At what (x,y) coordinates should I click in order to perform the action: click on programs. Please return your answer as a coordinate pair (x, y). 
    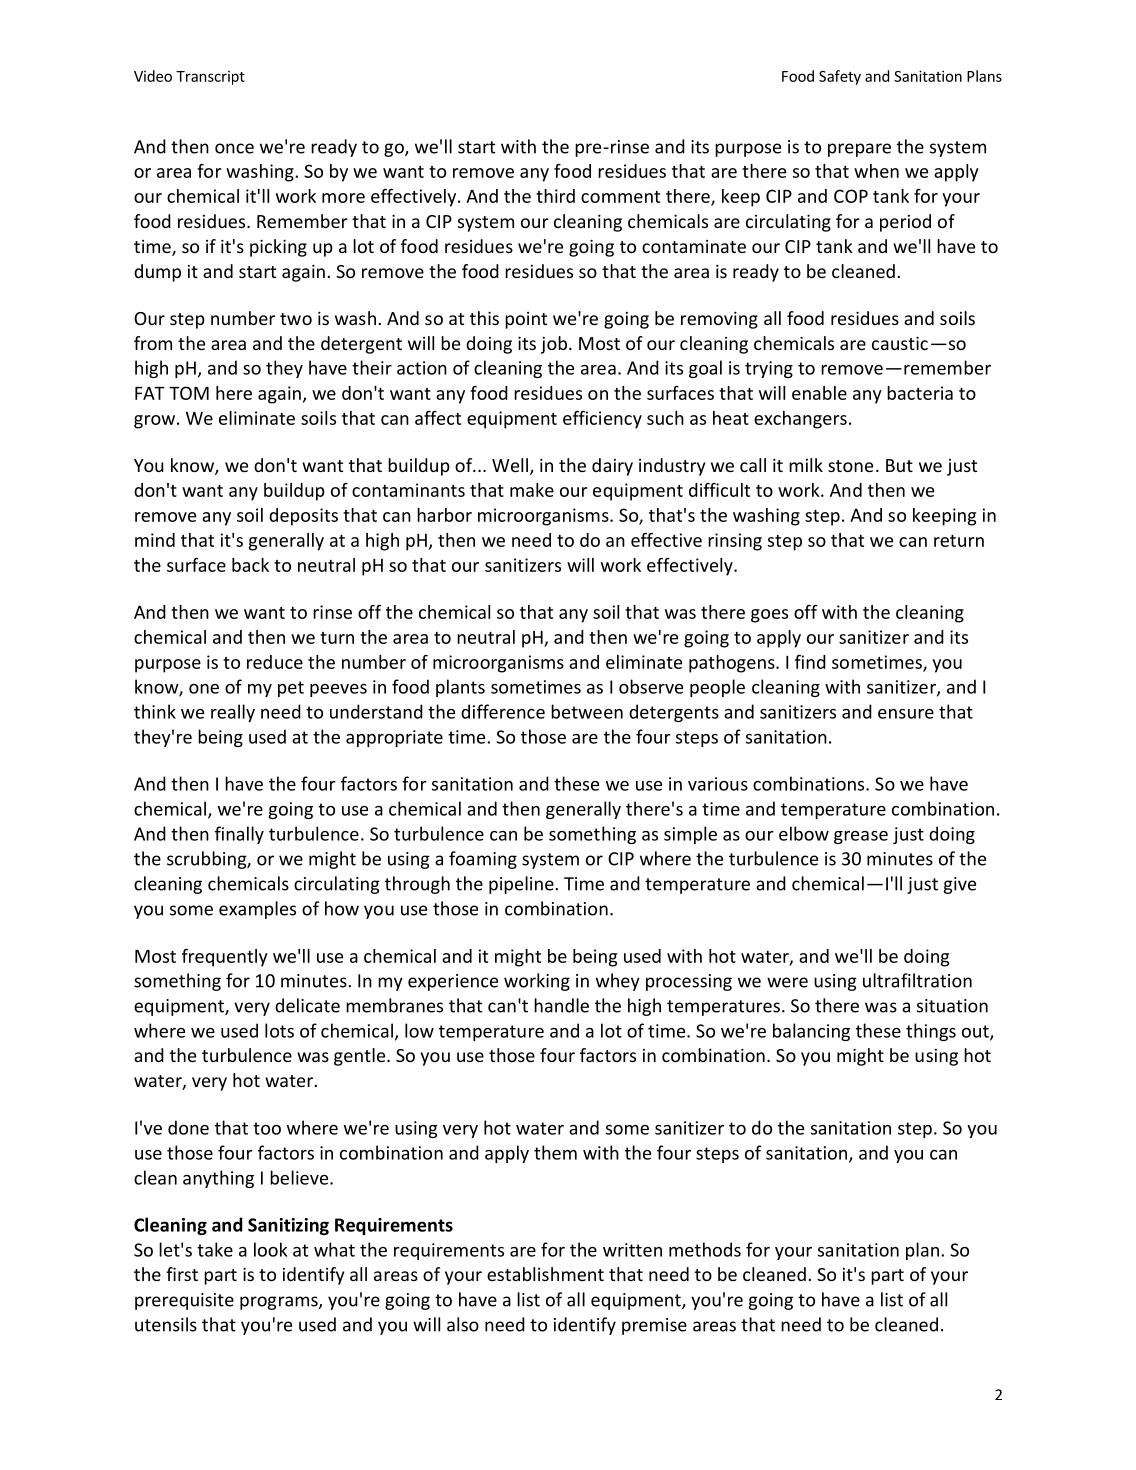
    Looking at the image, I should click on (280, 1303).
